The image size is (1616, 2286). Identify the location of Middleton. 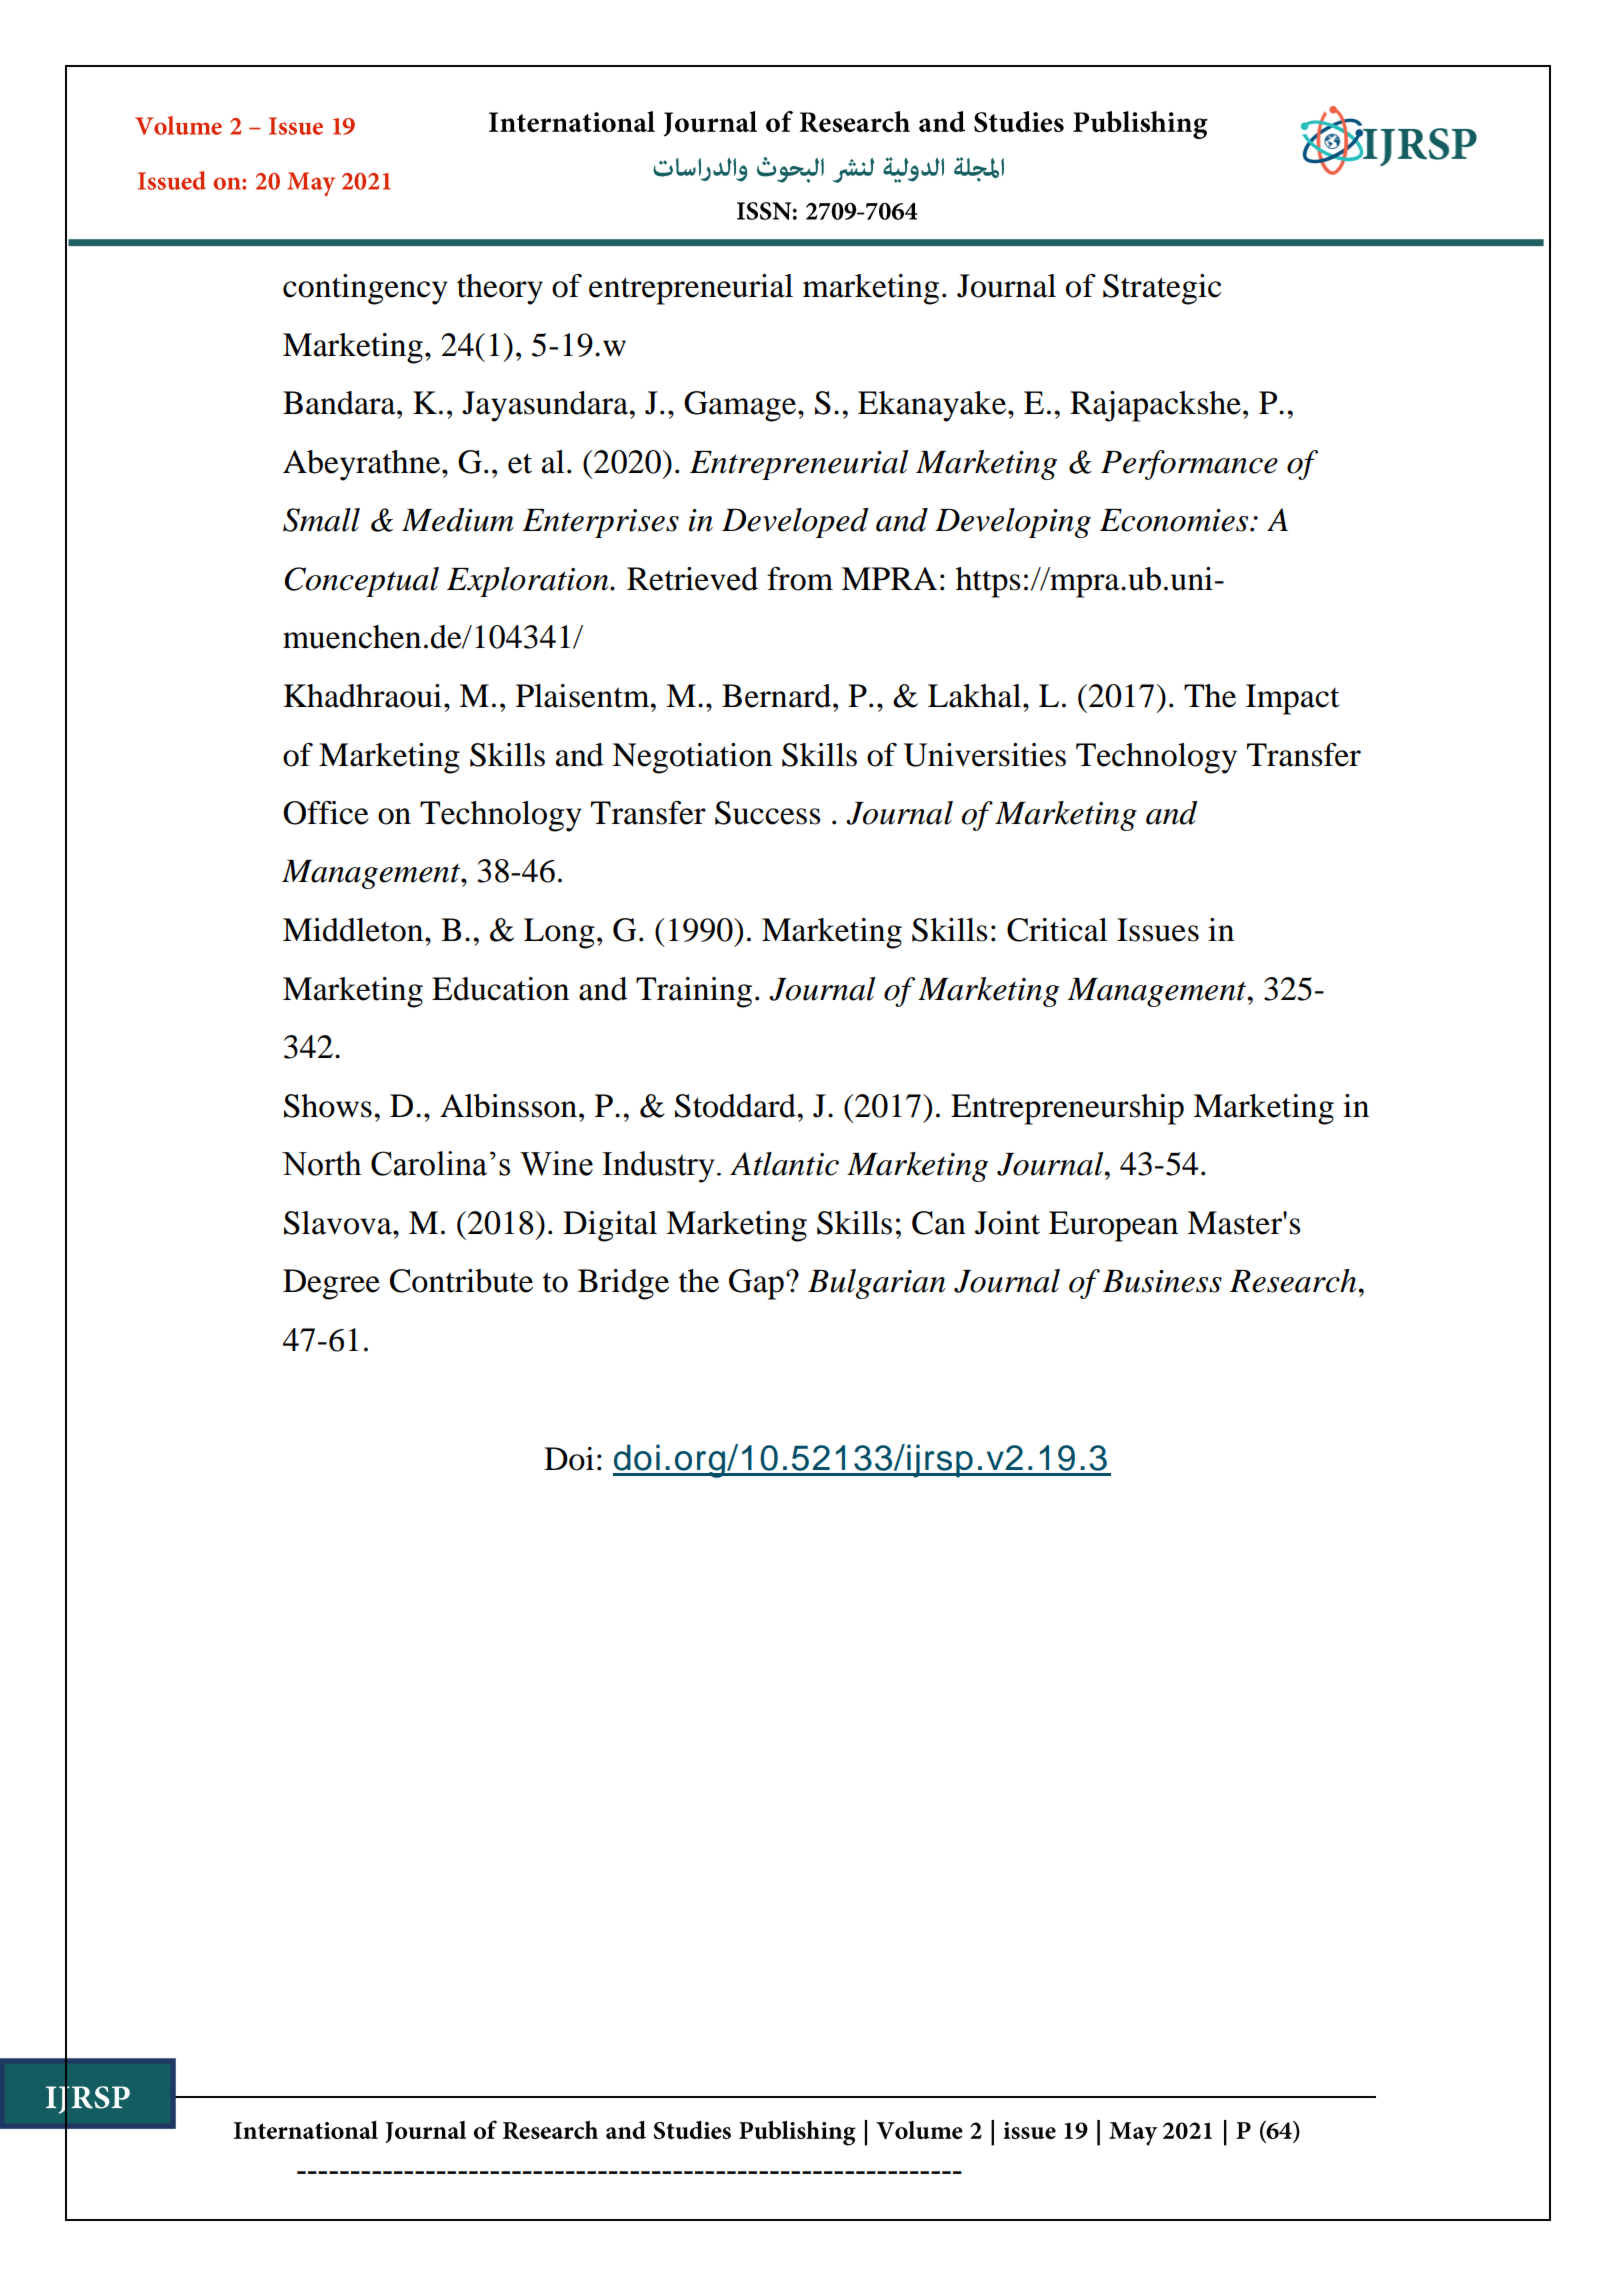
(354, 930).
